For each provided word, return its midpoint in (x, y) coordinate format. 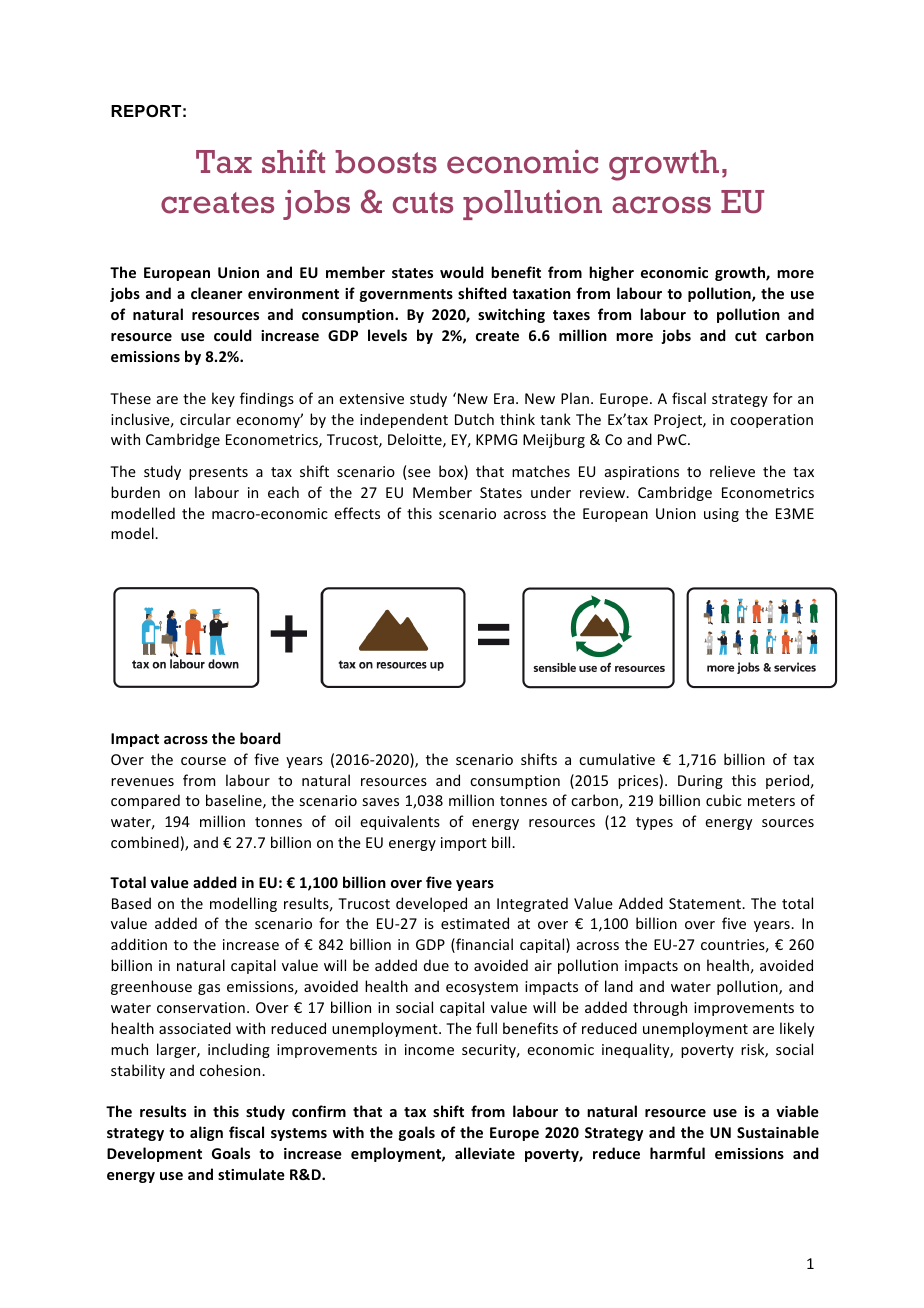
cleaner (216, 293)
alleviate (485, 1153)
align (206, 1133)
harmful (677, 1153)
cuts (423, 203)
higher (611, 273)
